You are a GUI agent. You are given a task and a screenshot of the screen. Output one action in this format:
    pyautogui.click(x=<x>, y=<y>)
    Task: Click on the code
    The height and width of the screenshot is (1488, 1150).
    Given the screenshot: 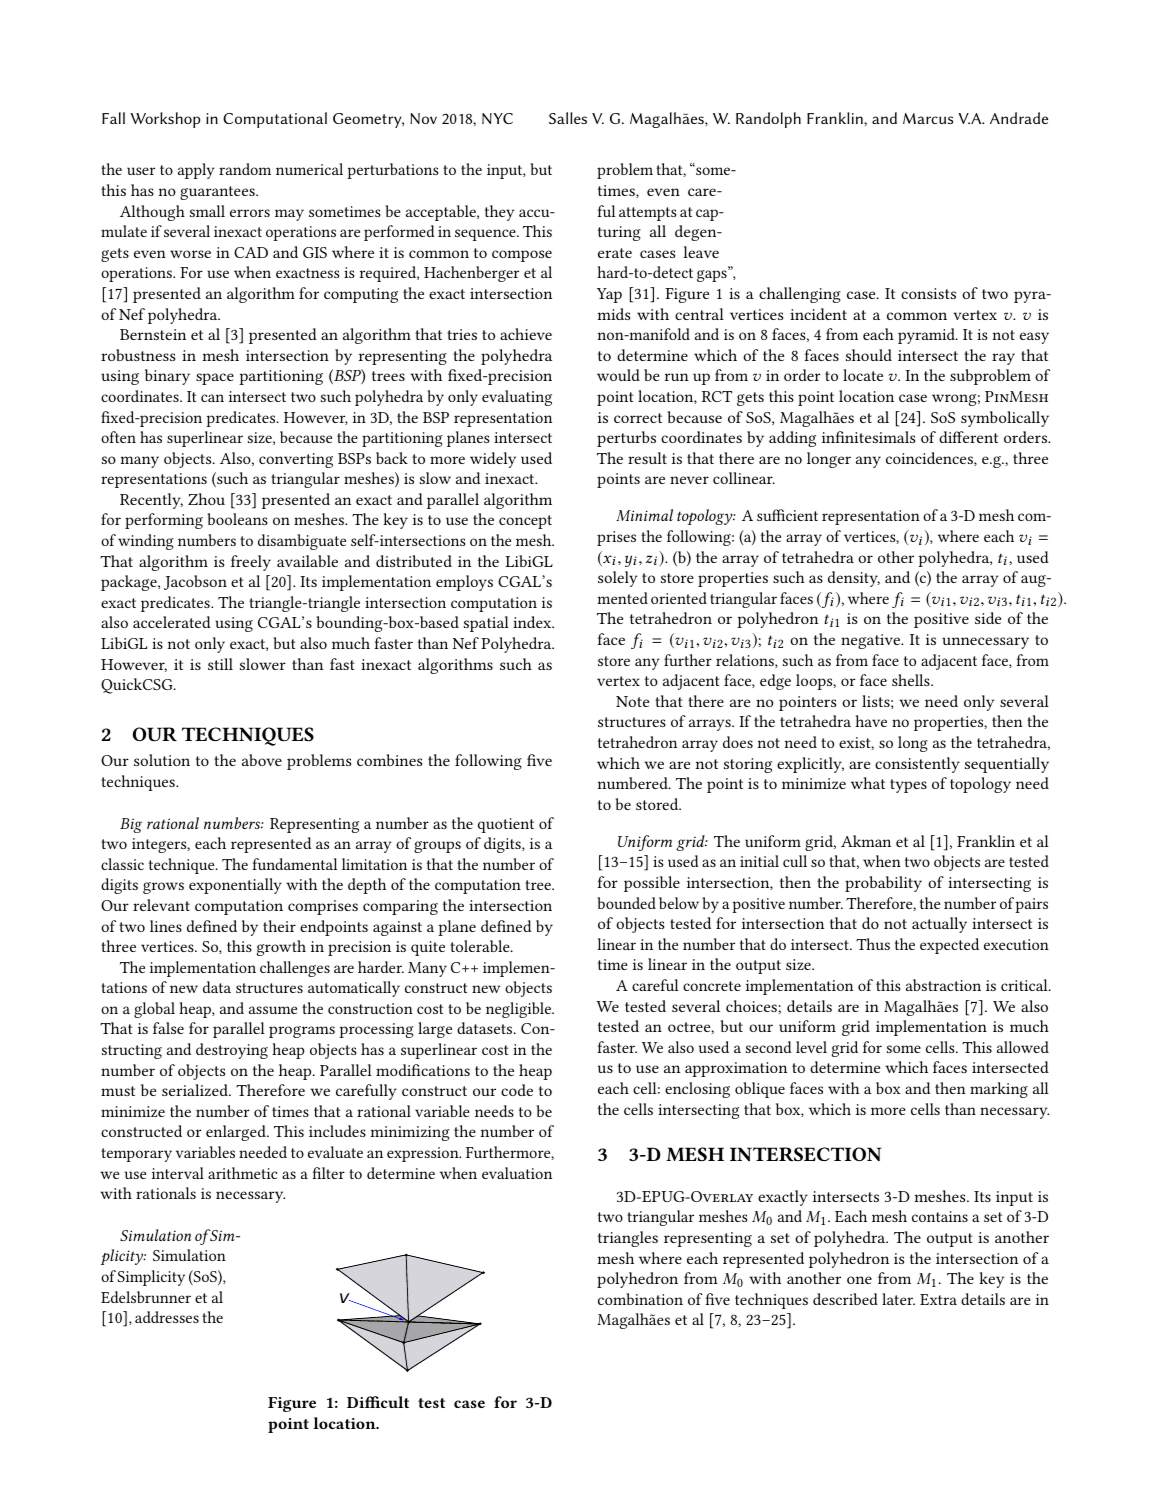 What is the action you would take?
    pyautogui.click(x=517, y=1090)
